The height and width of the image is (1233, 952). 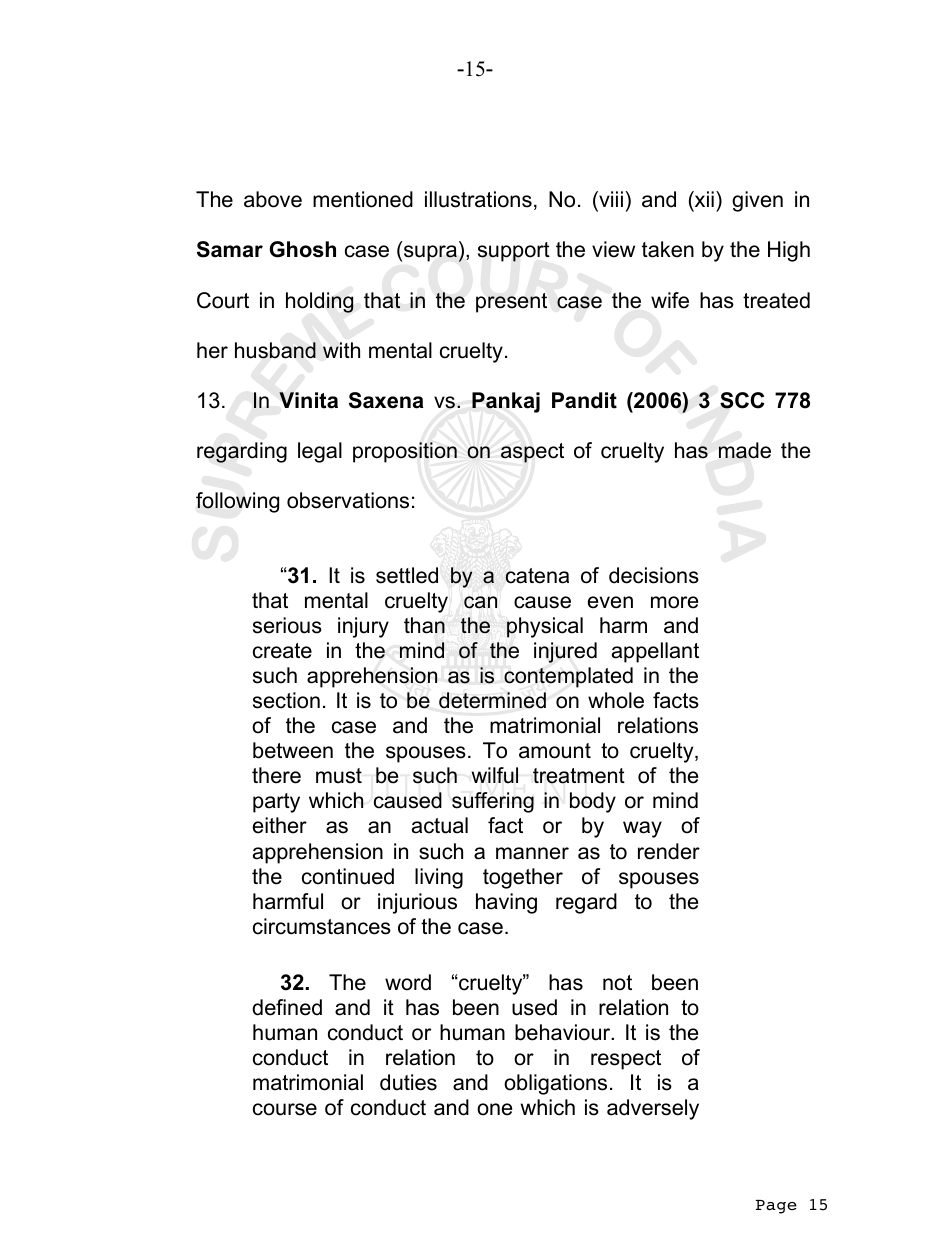 I want to click on Ghosh, so click(x=303, y=249).
